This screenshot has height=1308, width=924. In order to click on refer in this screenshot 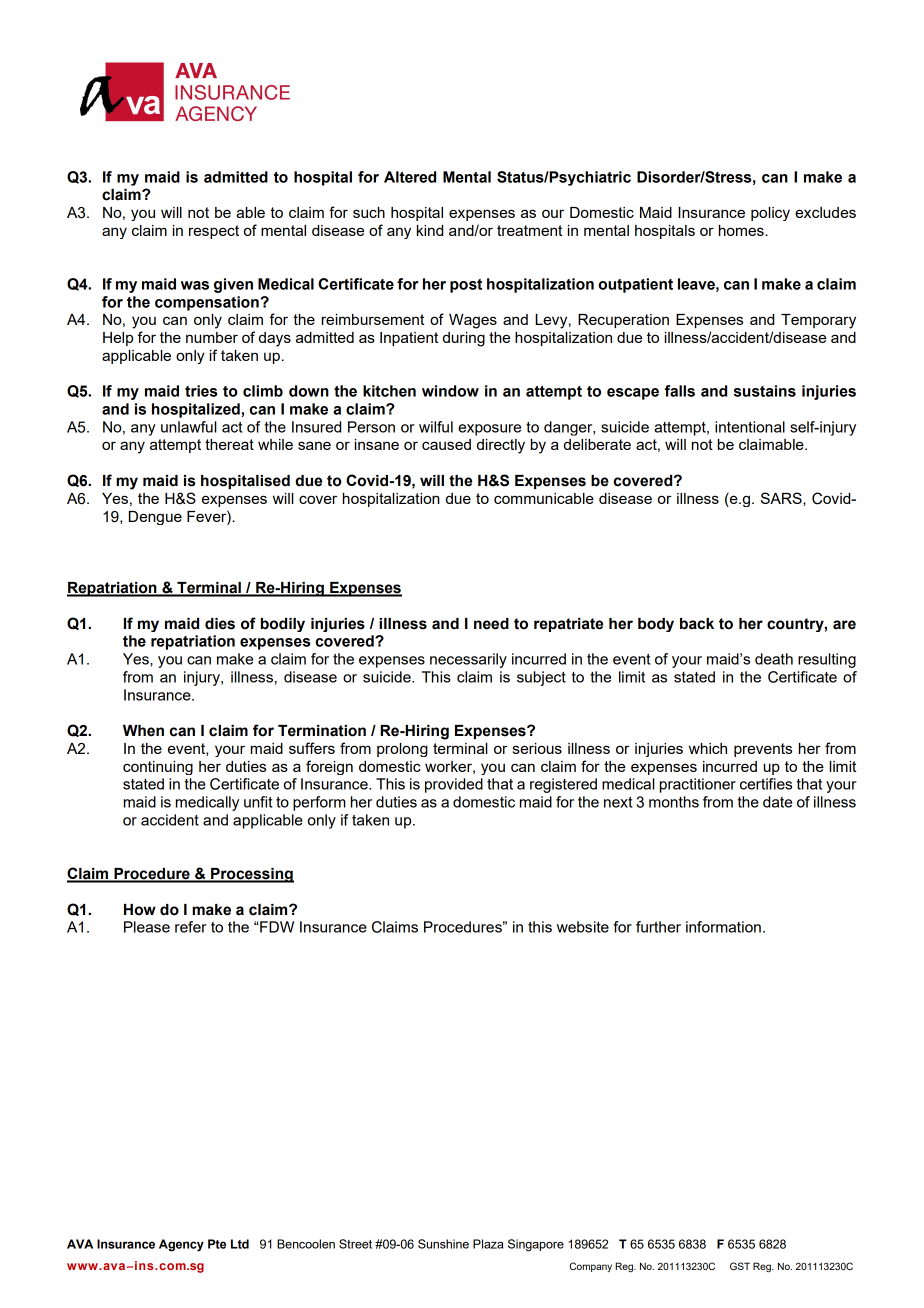, I will do `click(191, 927)`.
